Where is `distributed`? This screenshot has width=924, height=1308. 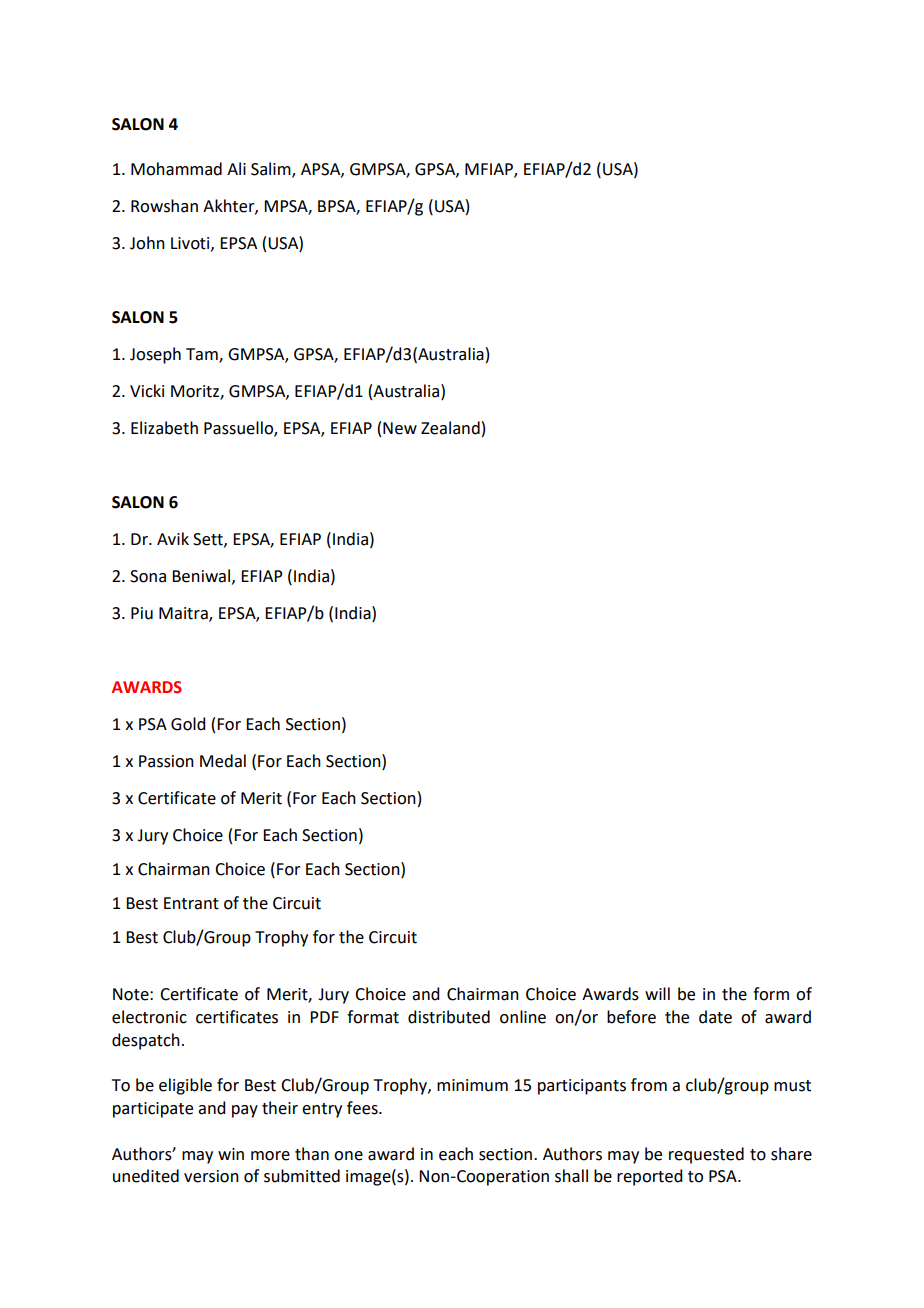 distributed is located at coordinates (449, 1017).
